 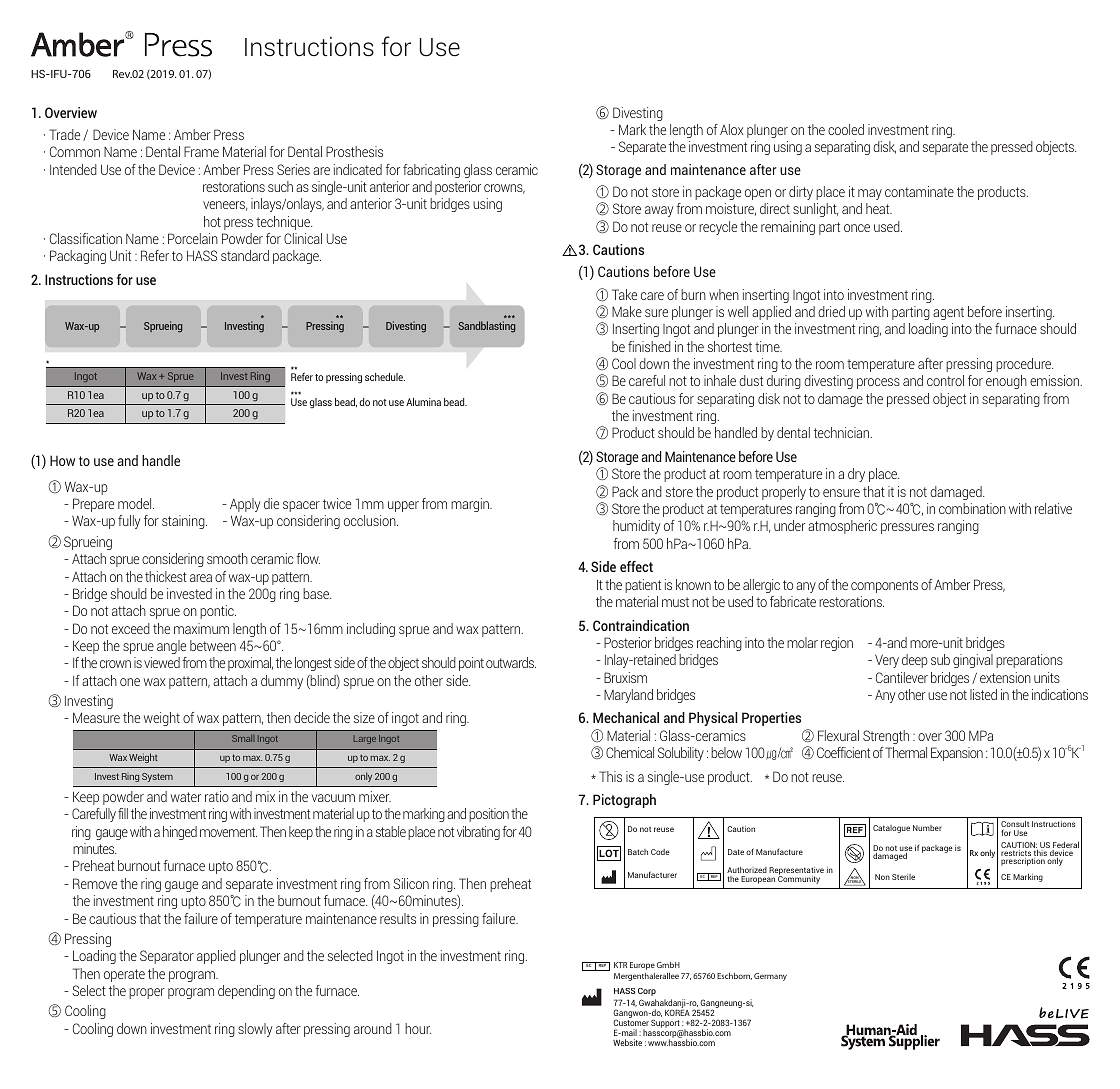 I want to click on slowly, so click(x=255, y=1030).
